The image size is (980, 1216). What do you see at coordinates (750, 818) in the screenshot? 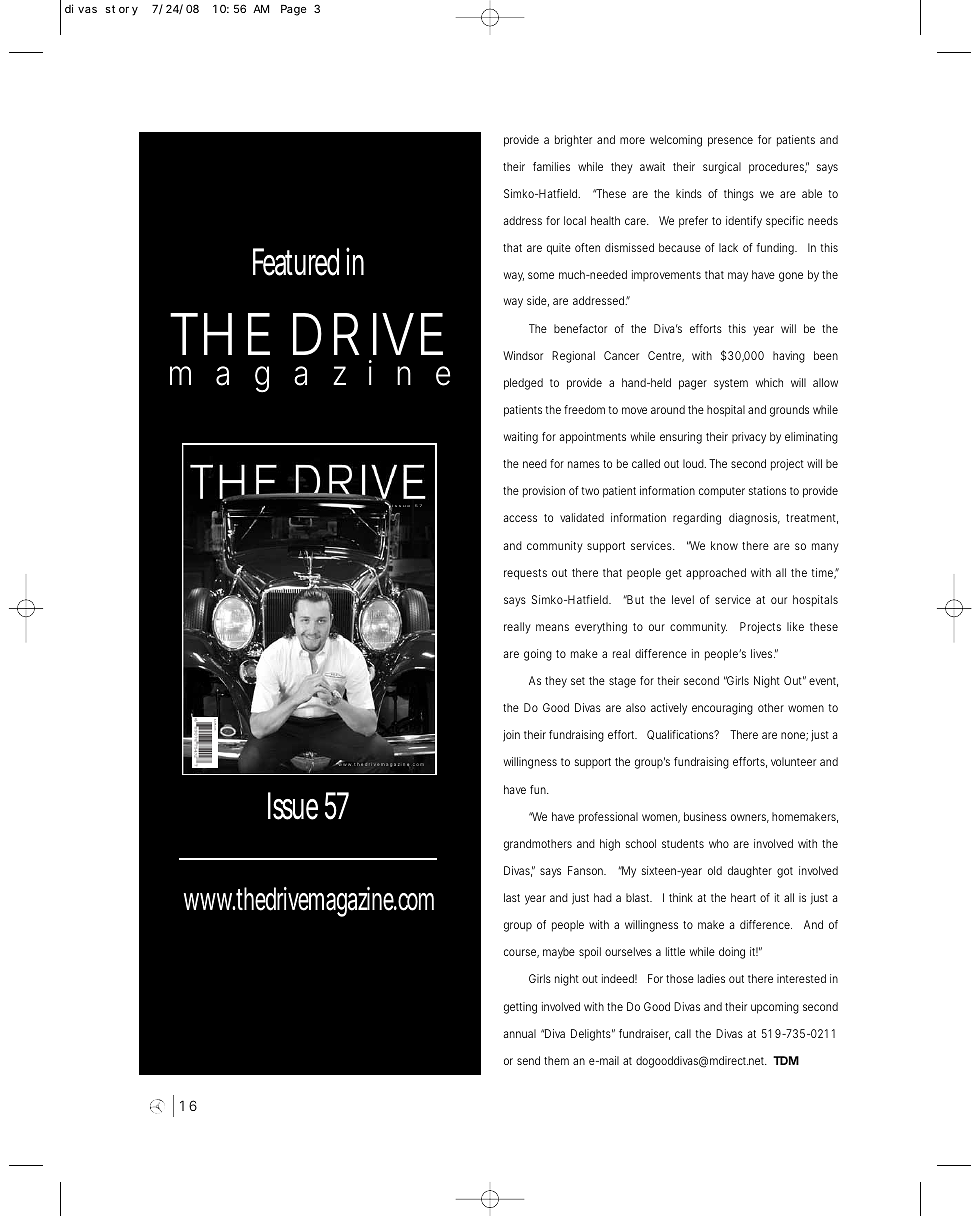
I see `owners` at bounding box center [750, 818].
